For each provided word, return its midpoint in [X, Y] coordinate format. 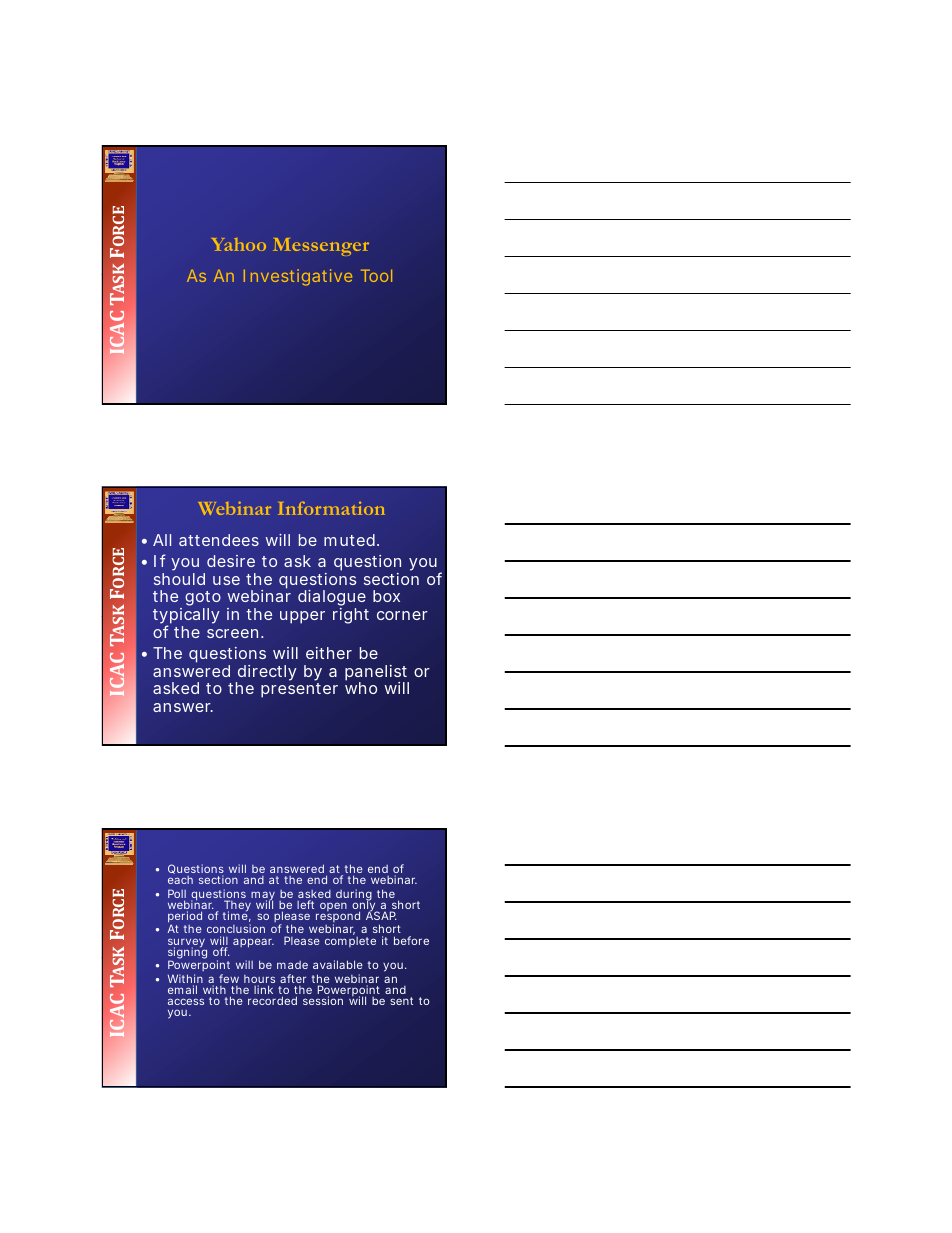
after [293, 978]
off [221, 951]
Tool [376, 275]
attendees [219, 540]
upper [302, 617]
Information [331, 508]
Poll [177, 895]
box [386, 596]
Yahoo [239, 244]
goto [203, 600]
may [263, 897]
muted [351, 540]
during [354, 896]
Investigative [298, 277]
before [411, 940]
